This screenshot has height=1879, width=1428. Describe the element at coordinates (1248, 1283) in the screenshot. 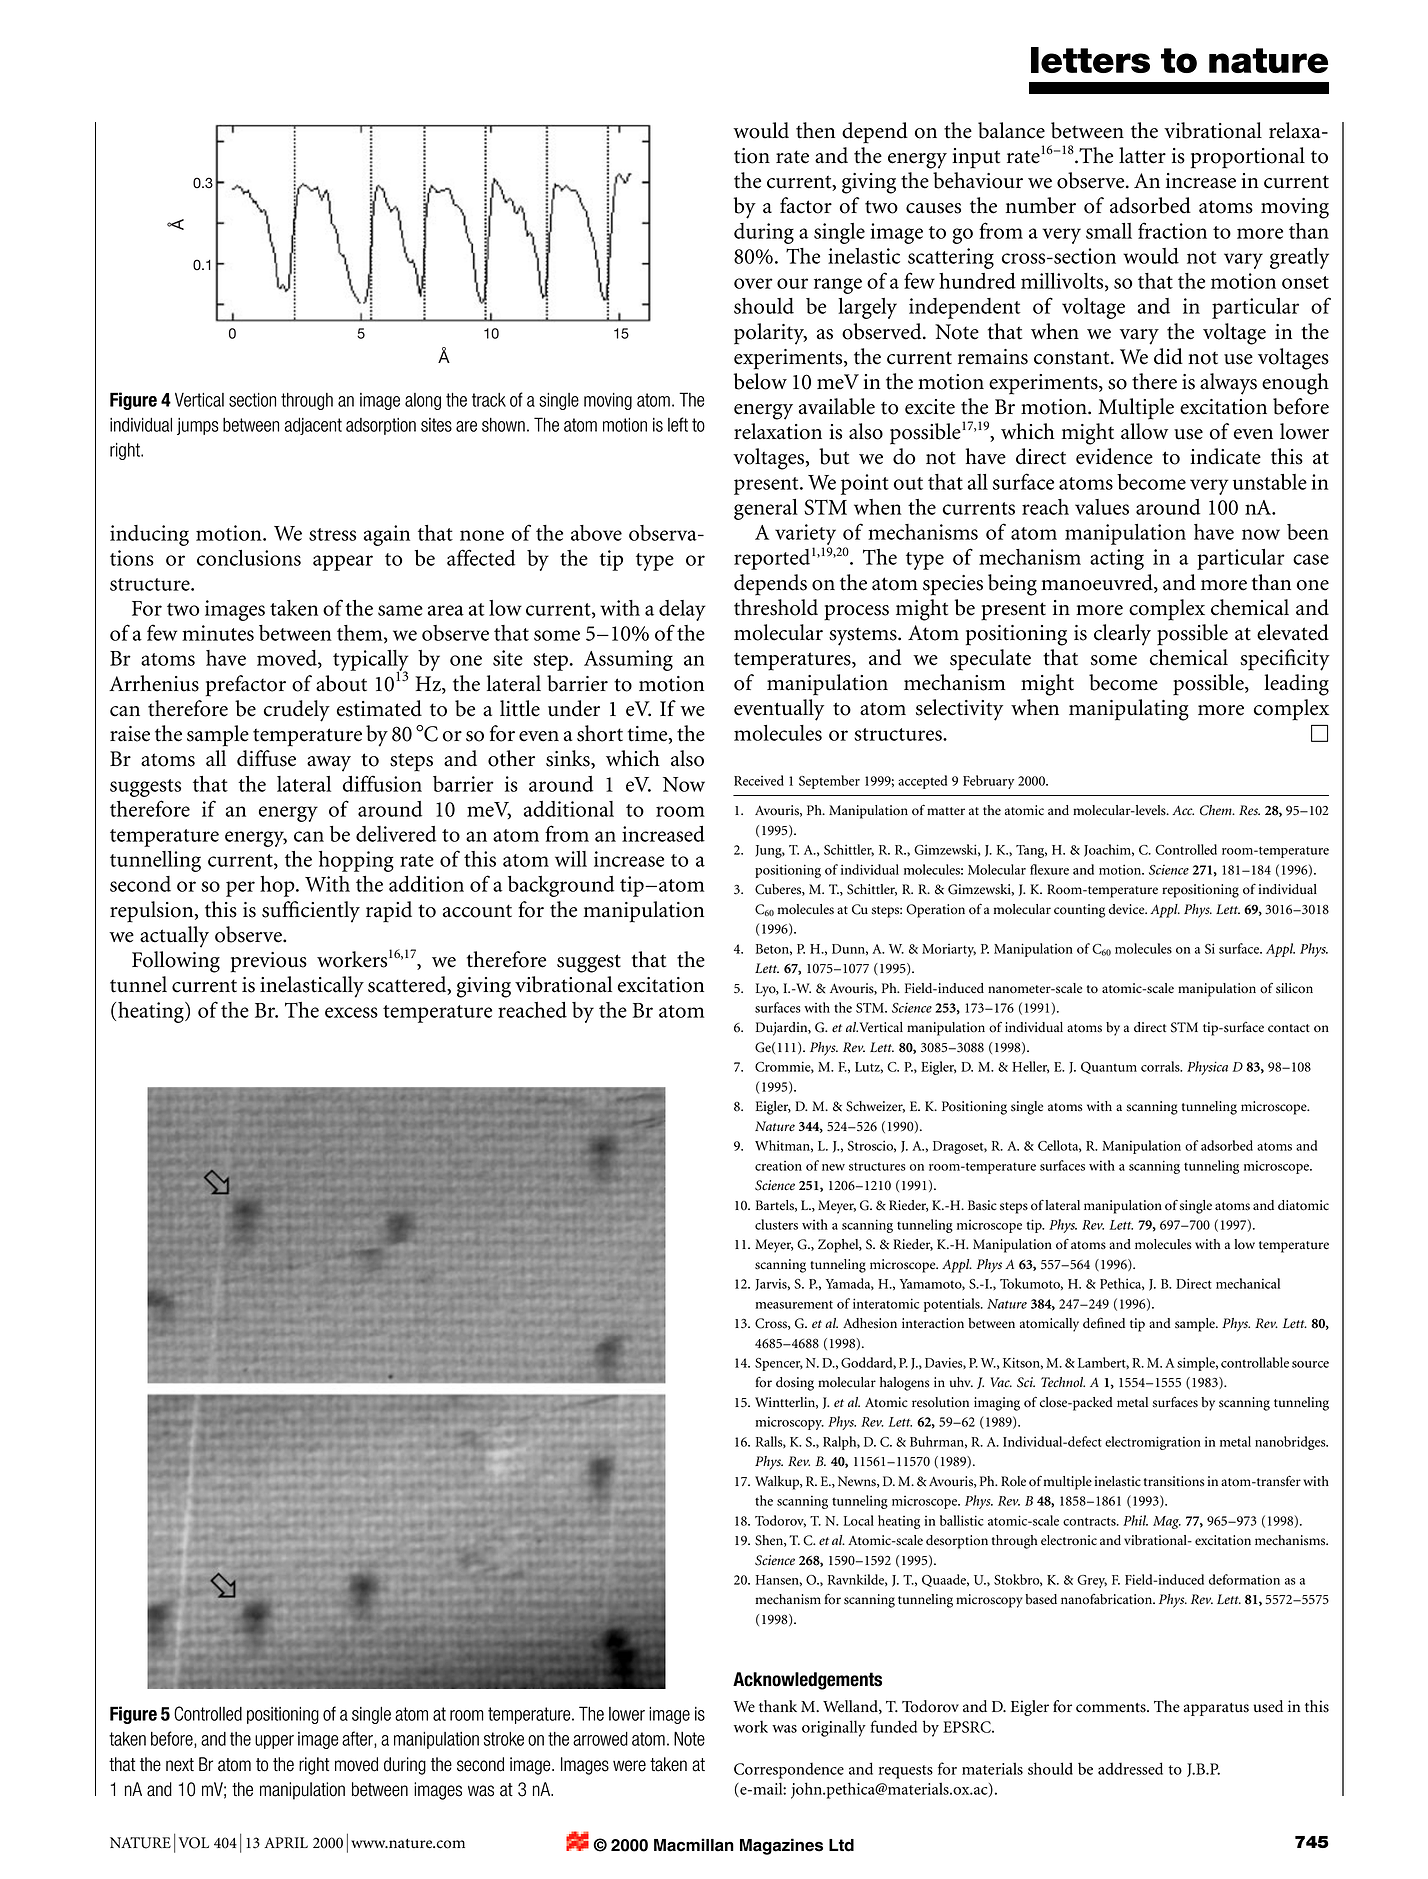

I see `mechanical` at that location.
